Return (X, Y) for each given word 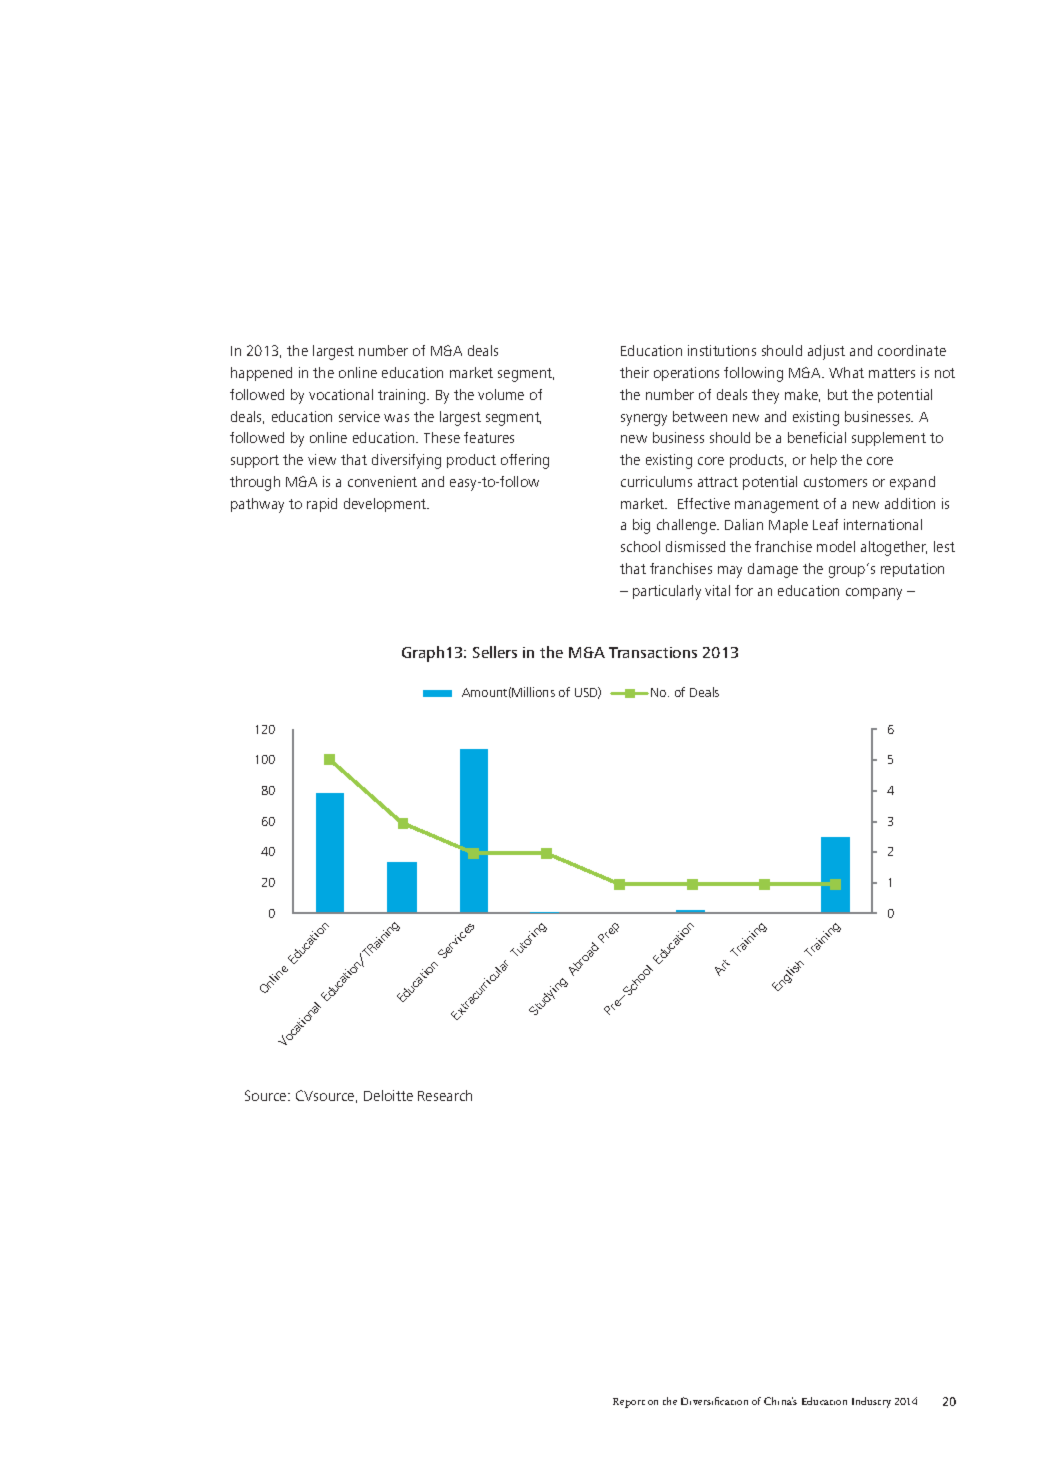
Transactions (653, 652)
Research (445, 1095)
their (634, 372)
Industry (871, 1402)
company (874, 594)
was (396, 418)
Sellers (495, 652)
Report (629, 1403)
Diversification (714, 1401)
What (846, 372)
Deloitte (388, 1095)
